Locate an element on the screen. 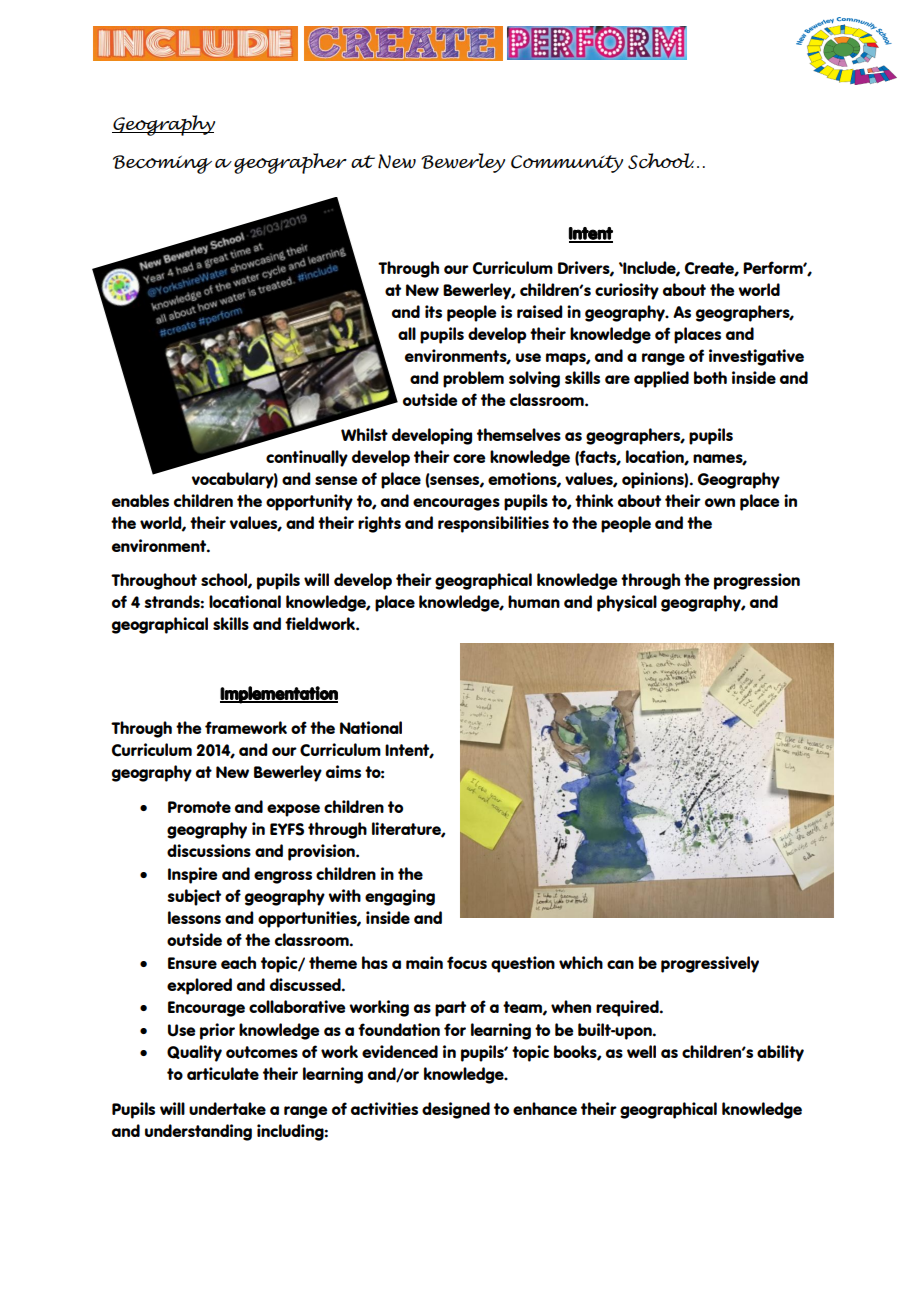 Image resolution: width=924 pixels, height=1308 pixels. Inspire is located at coordinates (193, 875).
